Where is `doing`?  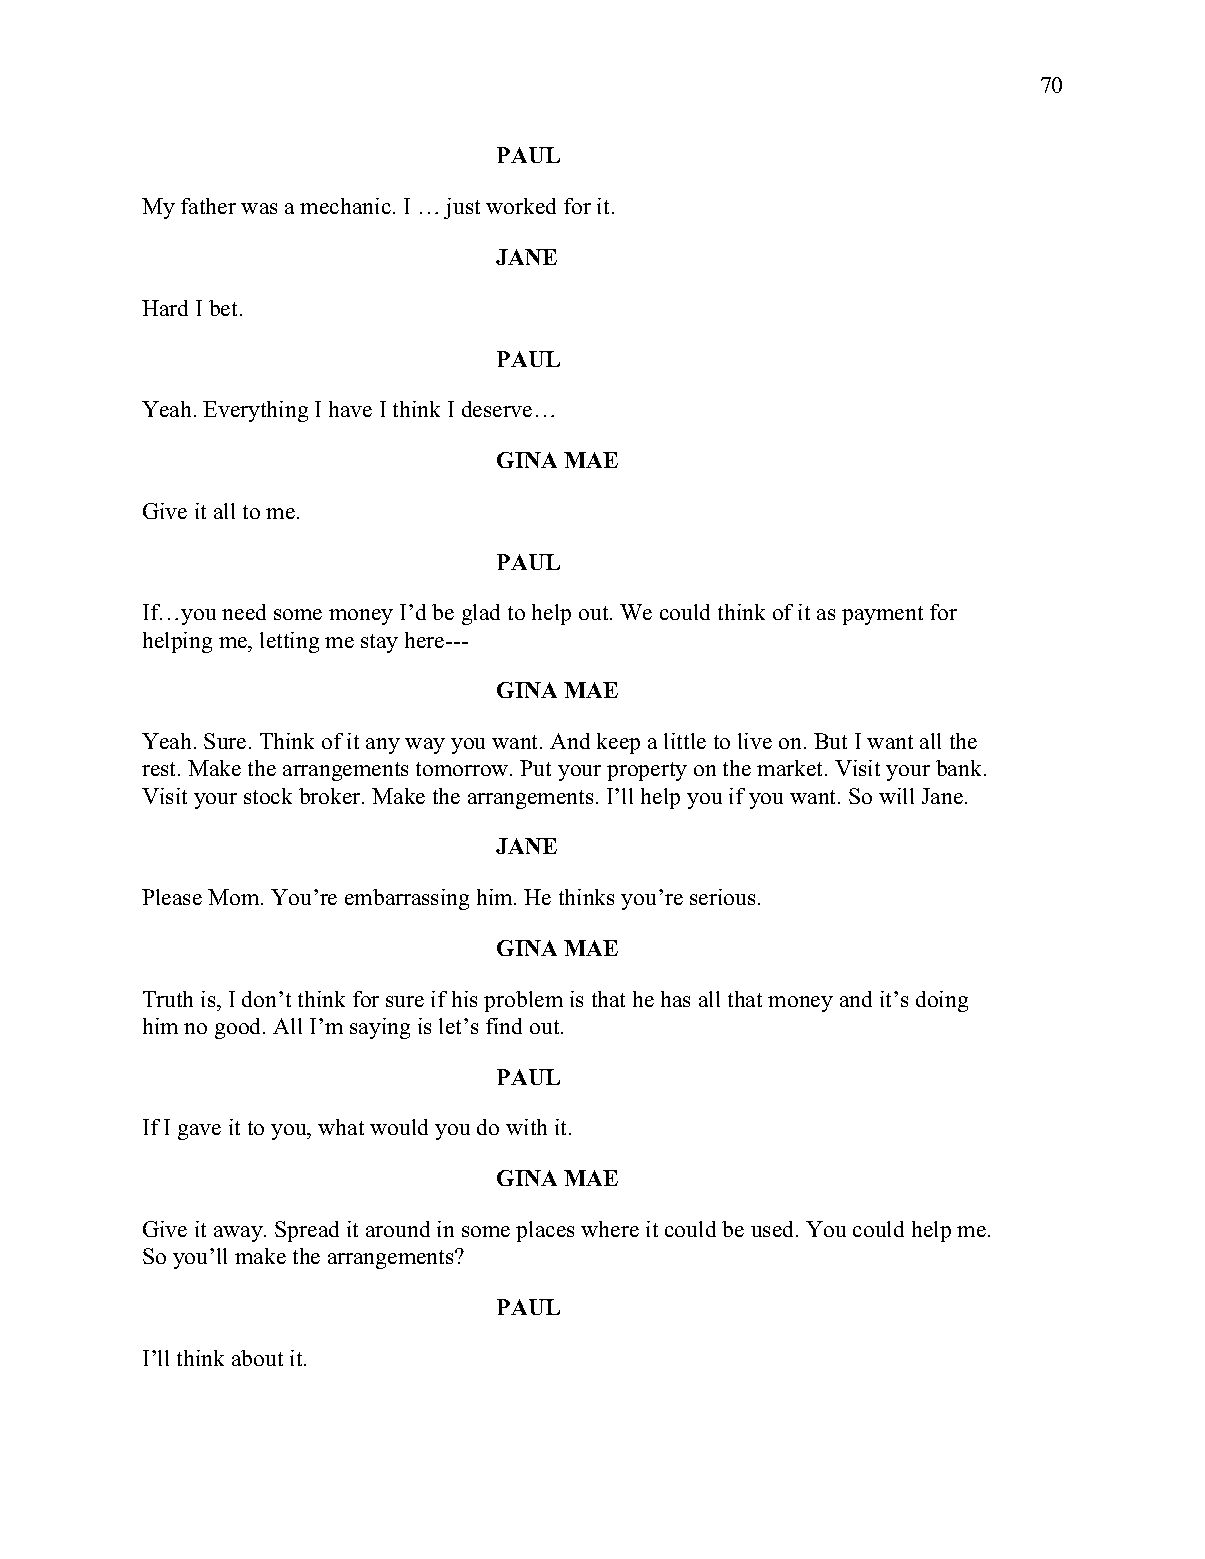 doing is located at coordinates (942, 1001).
